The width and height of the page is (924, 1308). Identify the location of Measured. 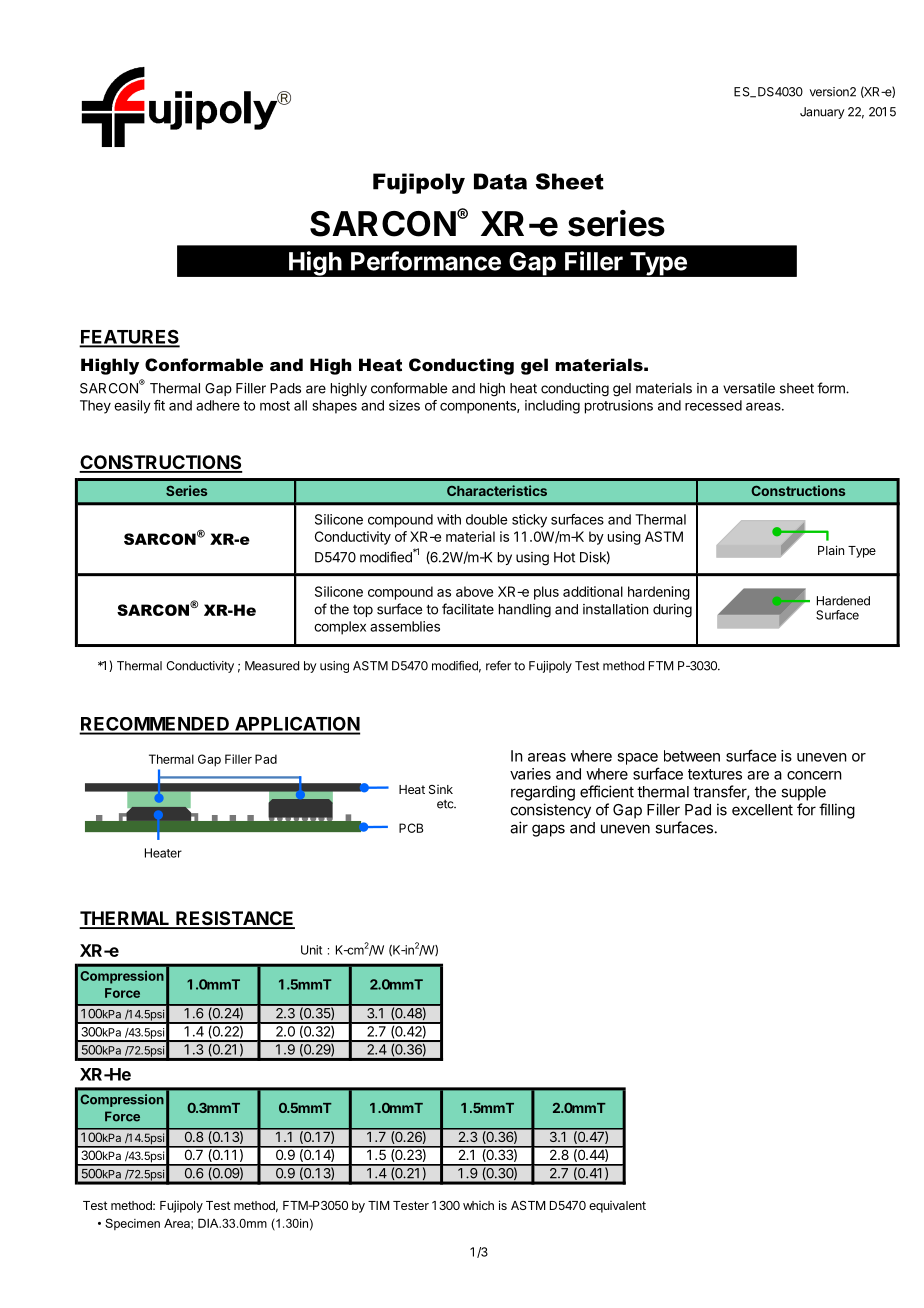
(272, 666).
